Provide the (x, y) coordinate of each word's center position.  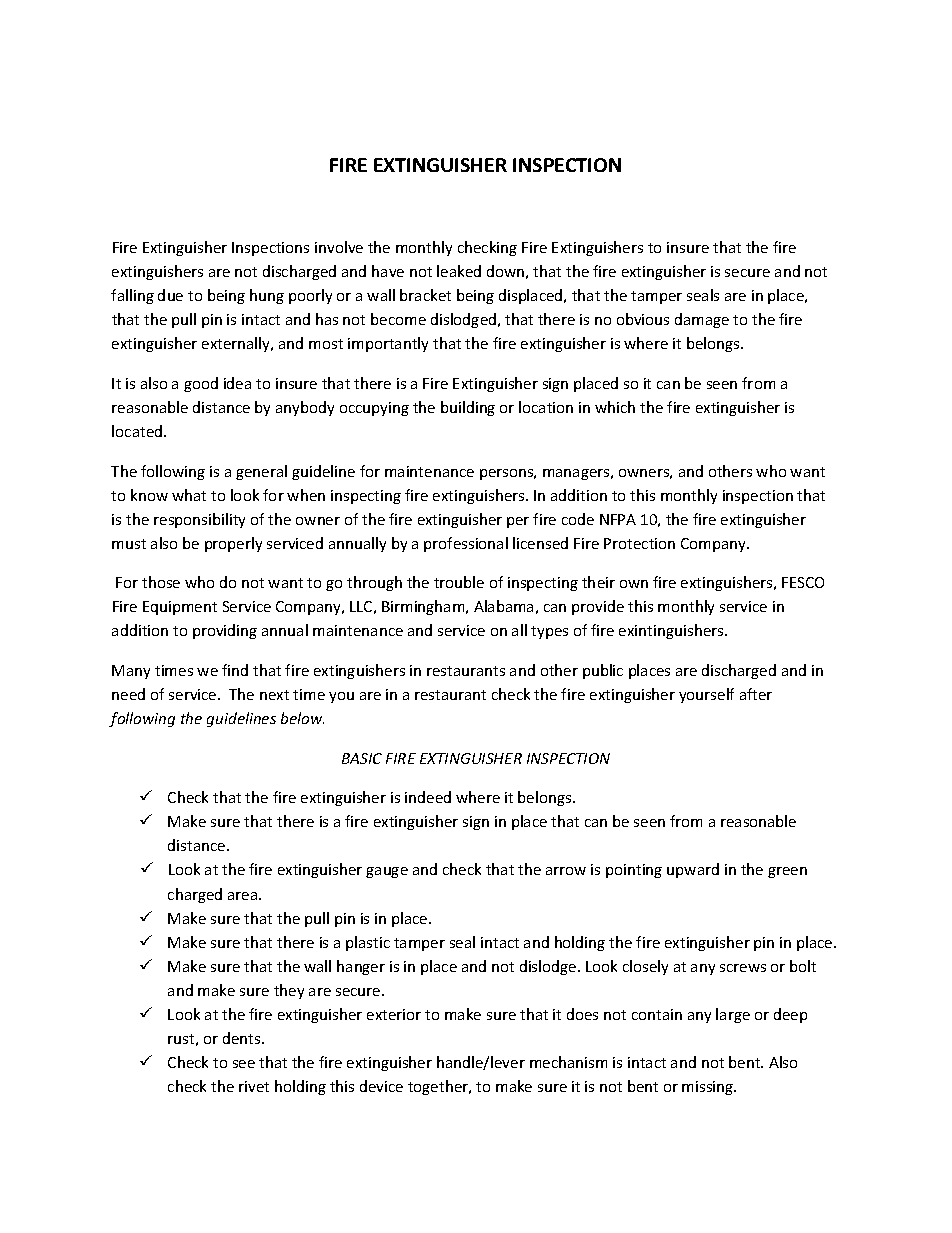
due (170, 295)
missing (709, 1088)
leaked (459, 271)
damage (702, 320)
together (439, 1087)
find (235, 670)
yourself (706, 695)
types (549, 632)
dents (243, 1038)
